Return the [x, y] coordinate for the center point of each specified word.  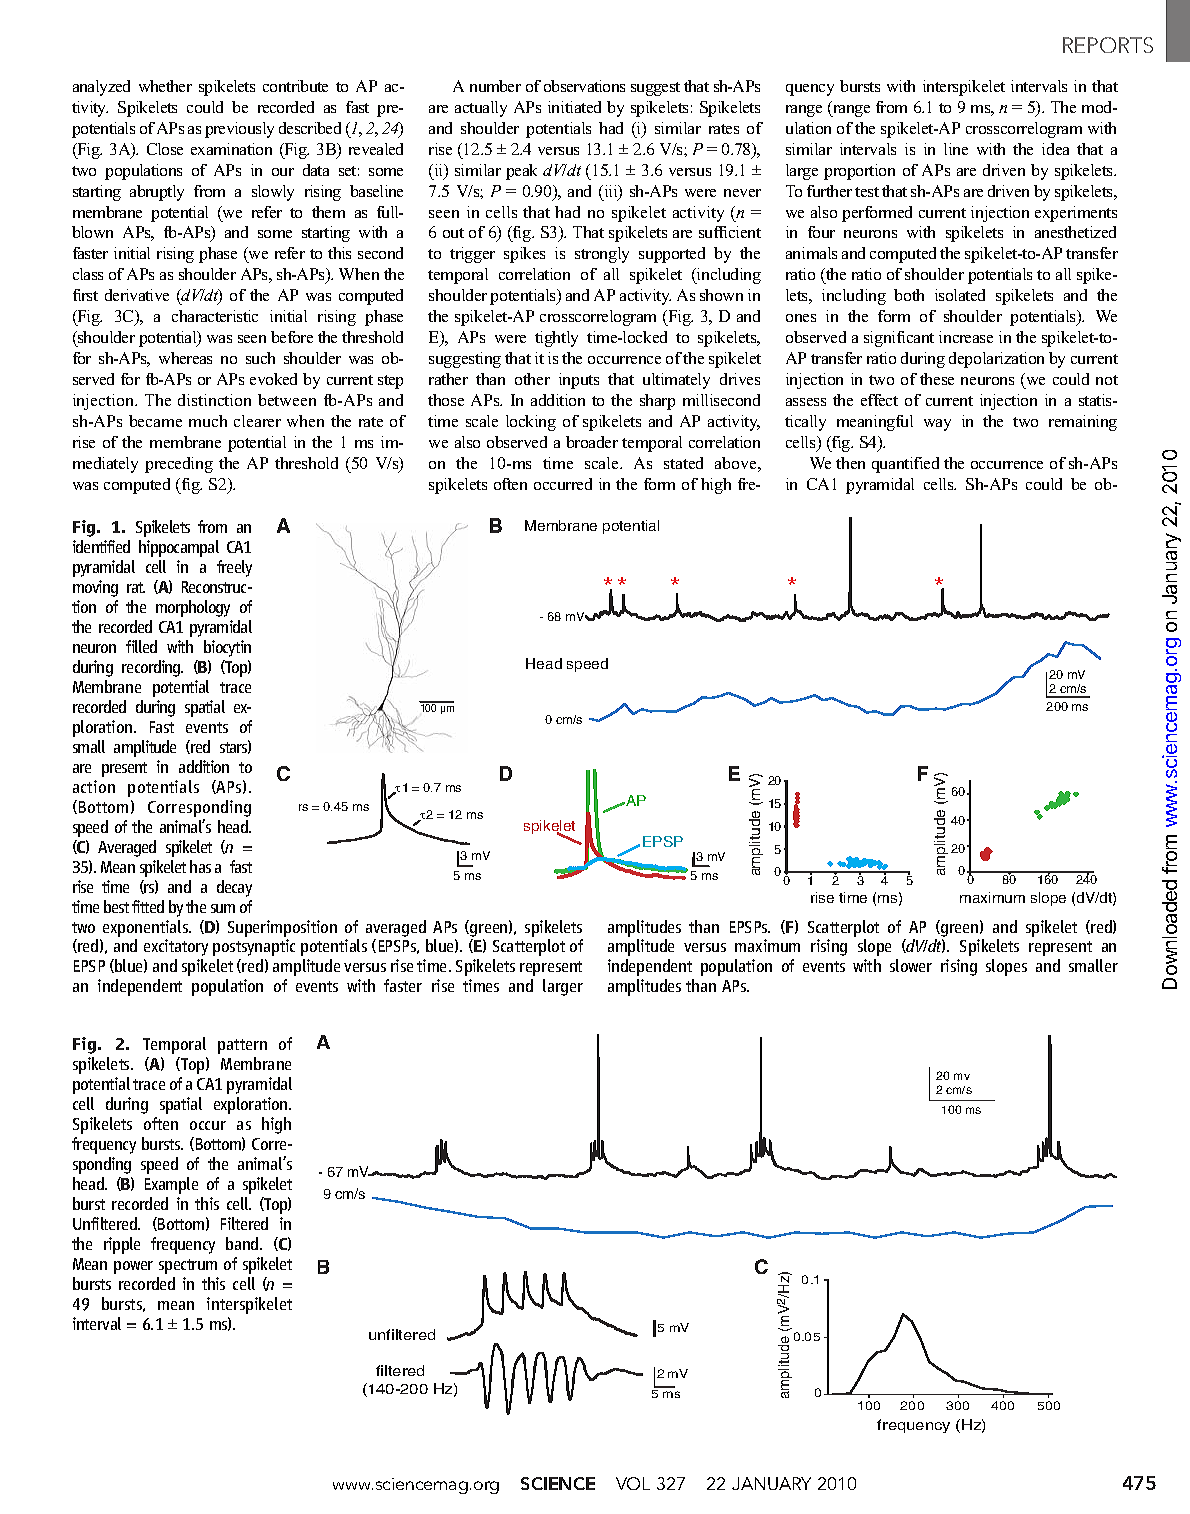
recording [152, 668]
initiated [574, 107]
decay [234, 888]
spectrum [188, 1266]
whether [165, 86]
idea [1055, 149]
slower [911, 965]
